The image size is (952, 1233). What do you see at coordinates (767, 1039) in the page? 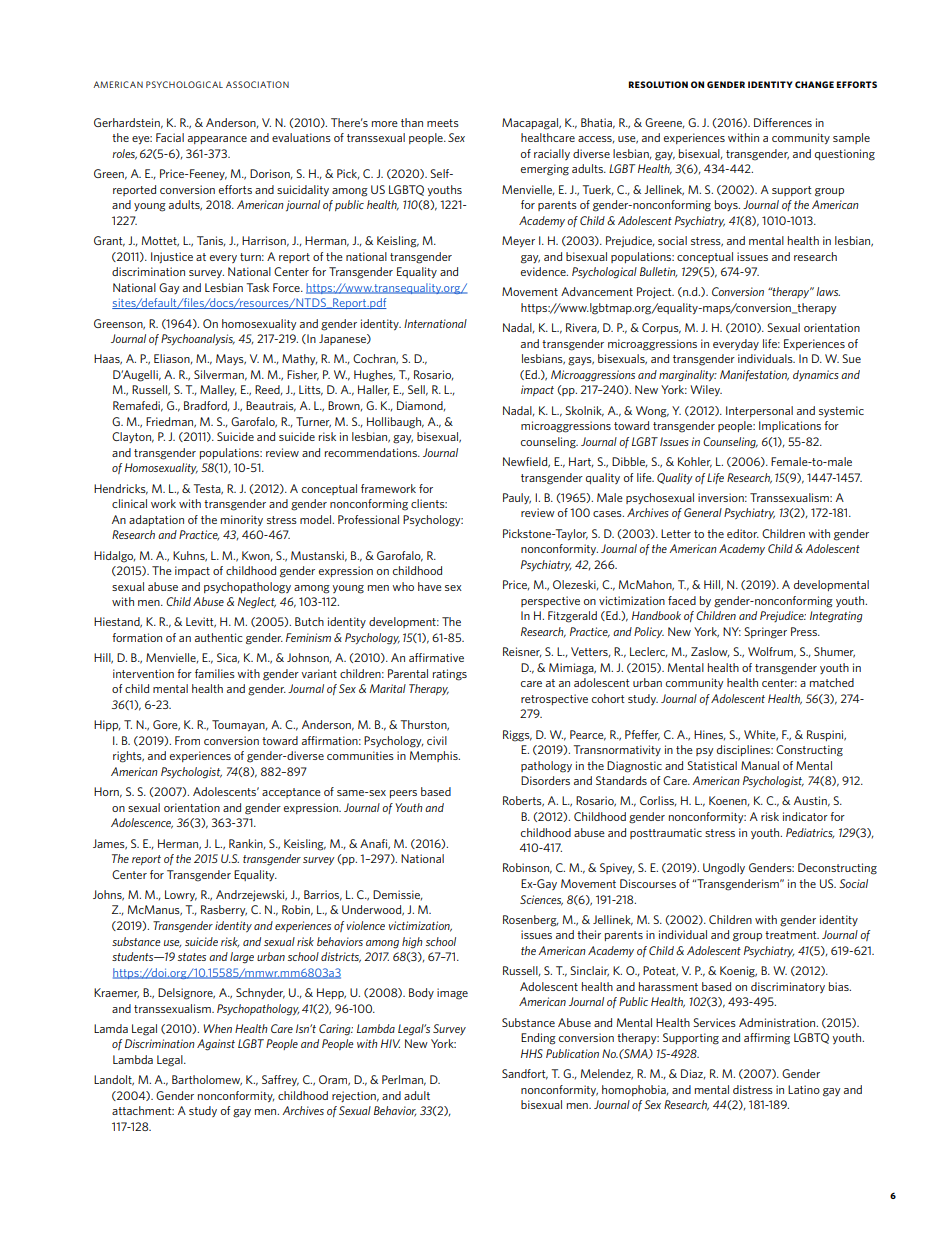
I see `affirming` at bounding box center [767, 1039].
